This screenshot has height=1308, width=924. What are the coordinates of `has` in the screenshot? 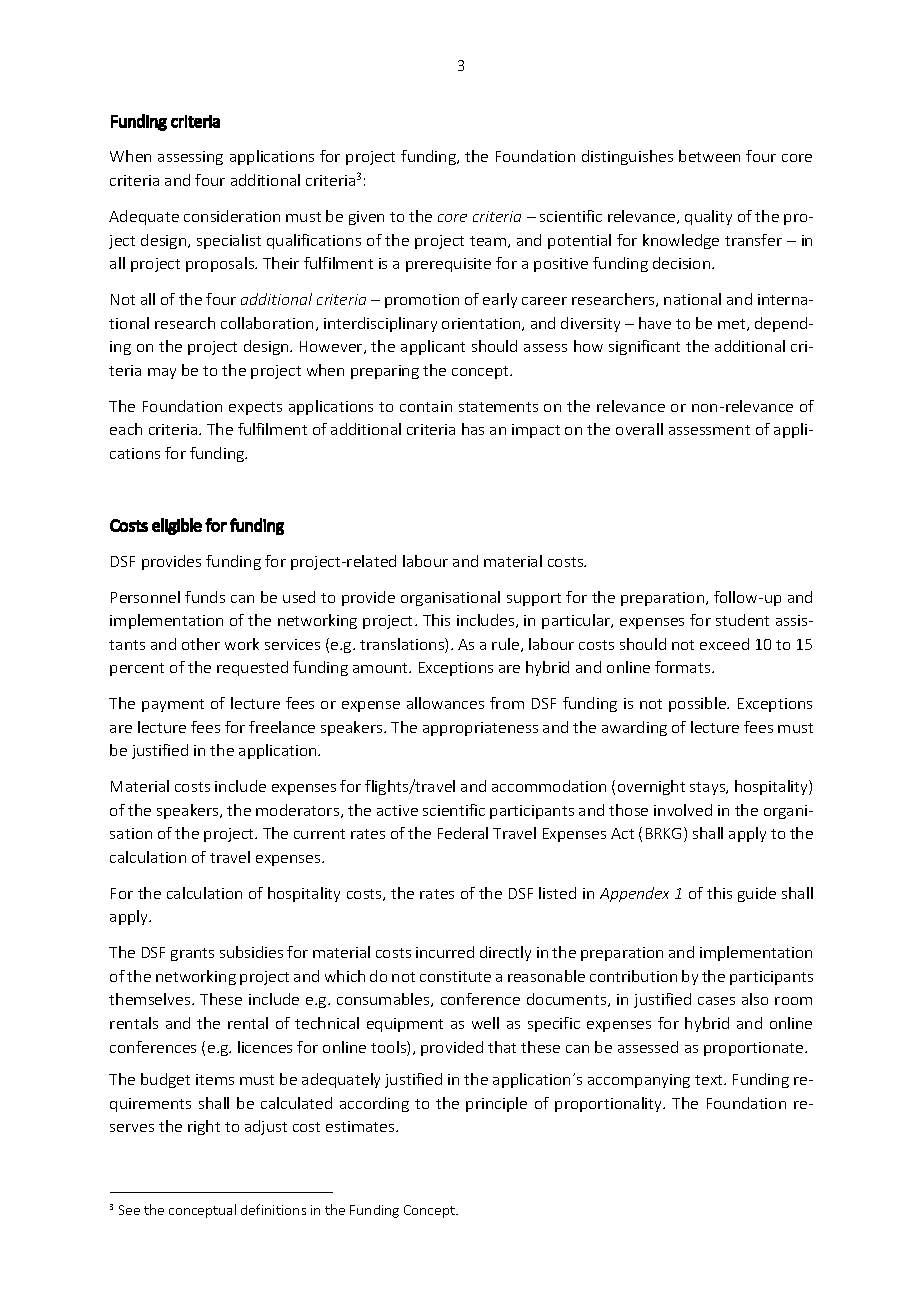 It's located at (473, 429).
